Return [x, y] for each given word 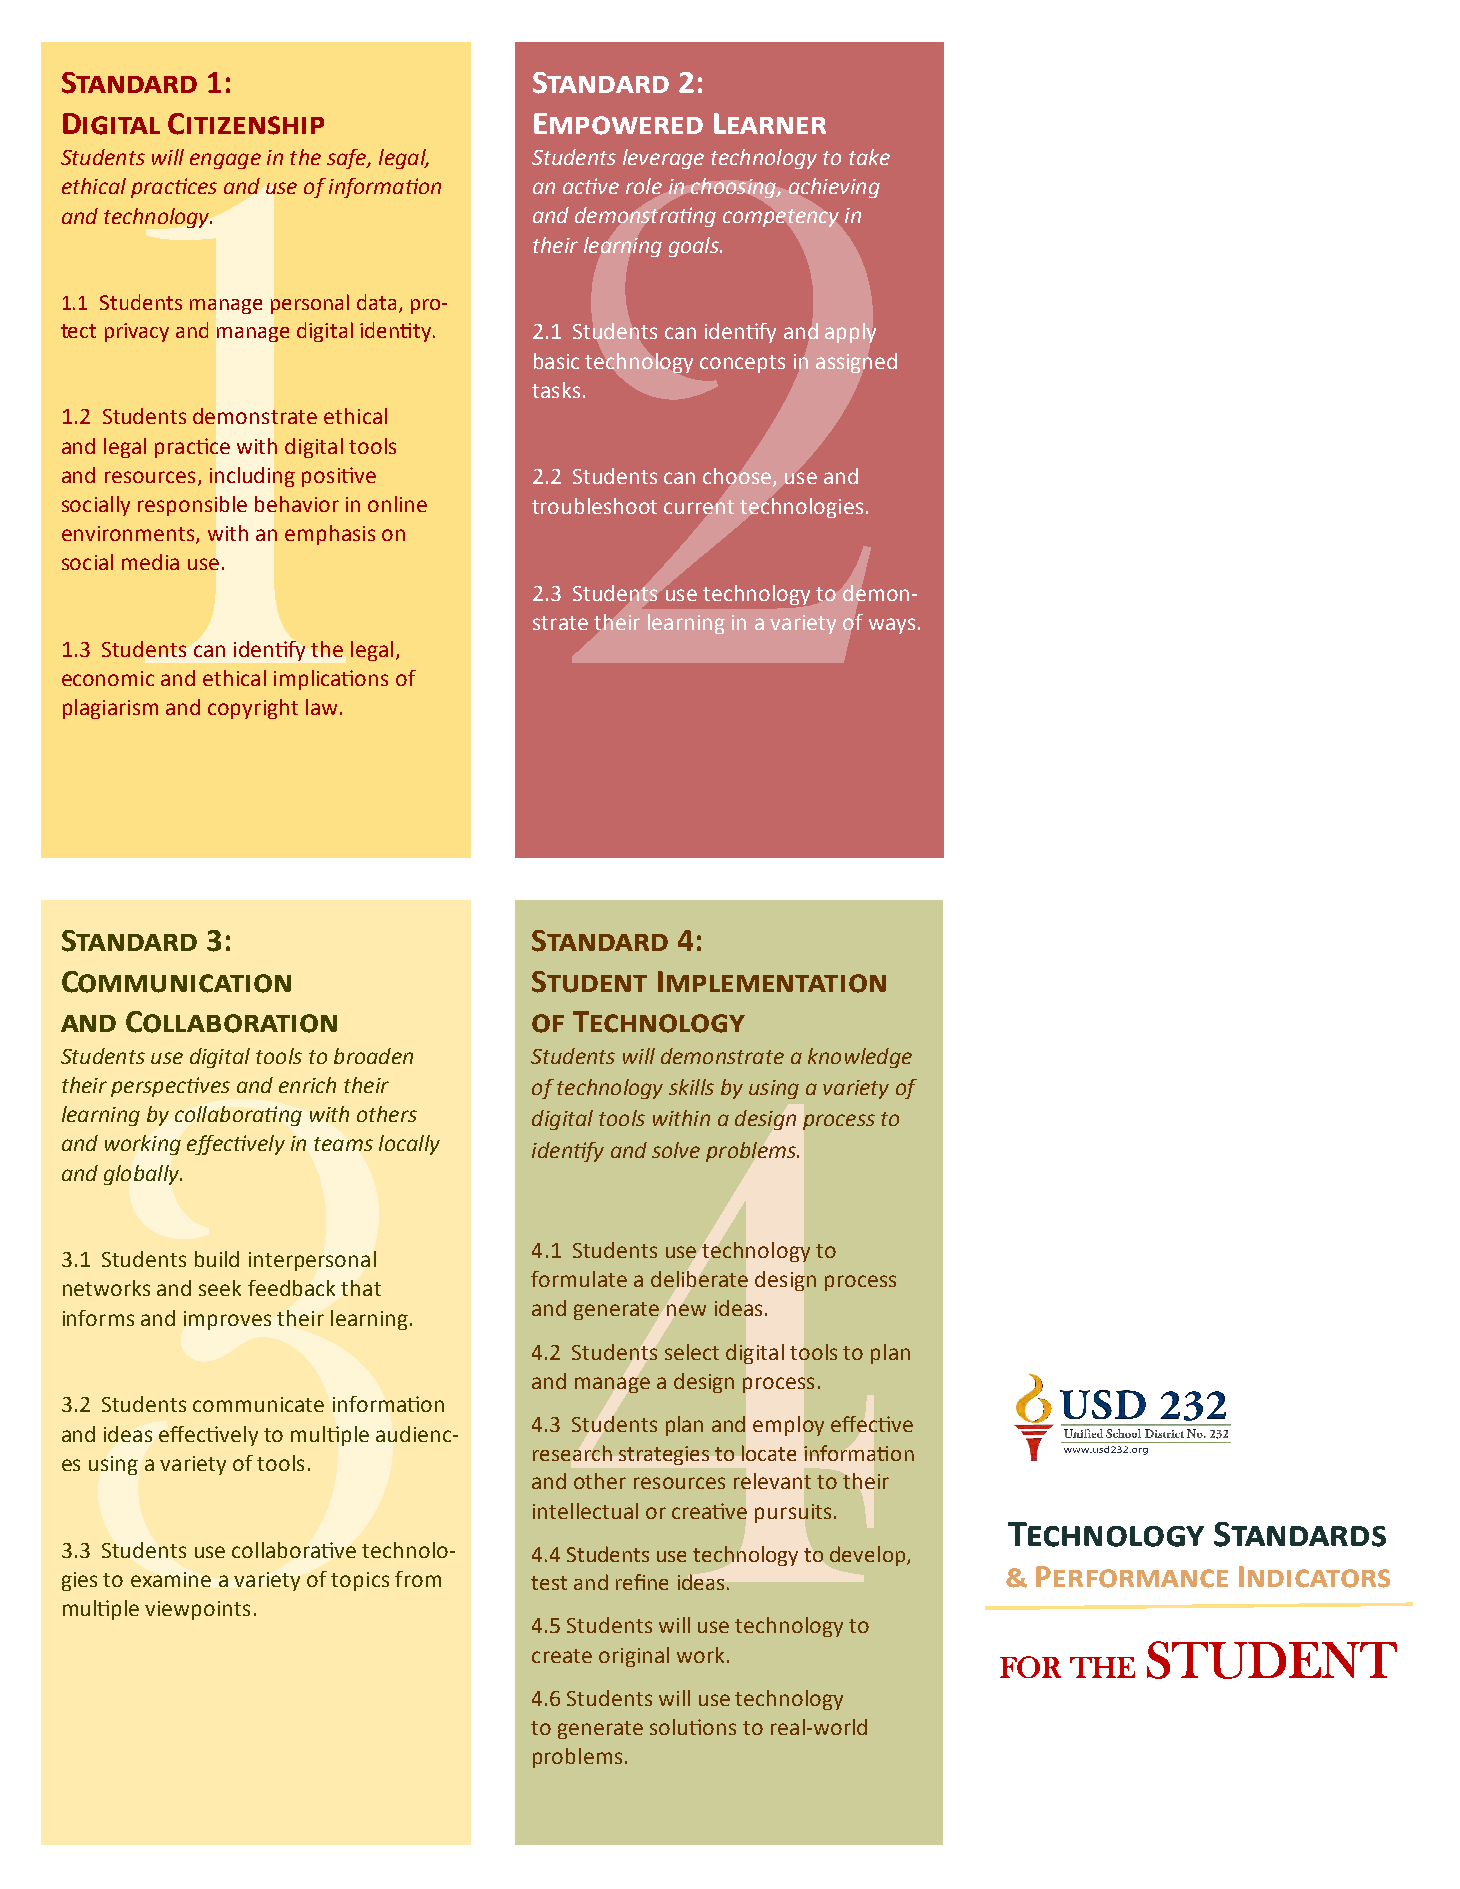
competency [781, 218]
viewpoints [197, 1610]
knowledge [860, 1058]
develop [869, 1556]
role [644, 186]
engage [225, 161]
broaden [373, 1056]
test [549, 1583]
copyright [253, 709]
